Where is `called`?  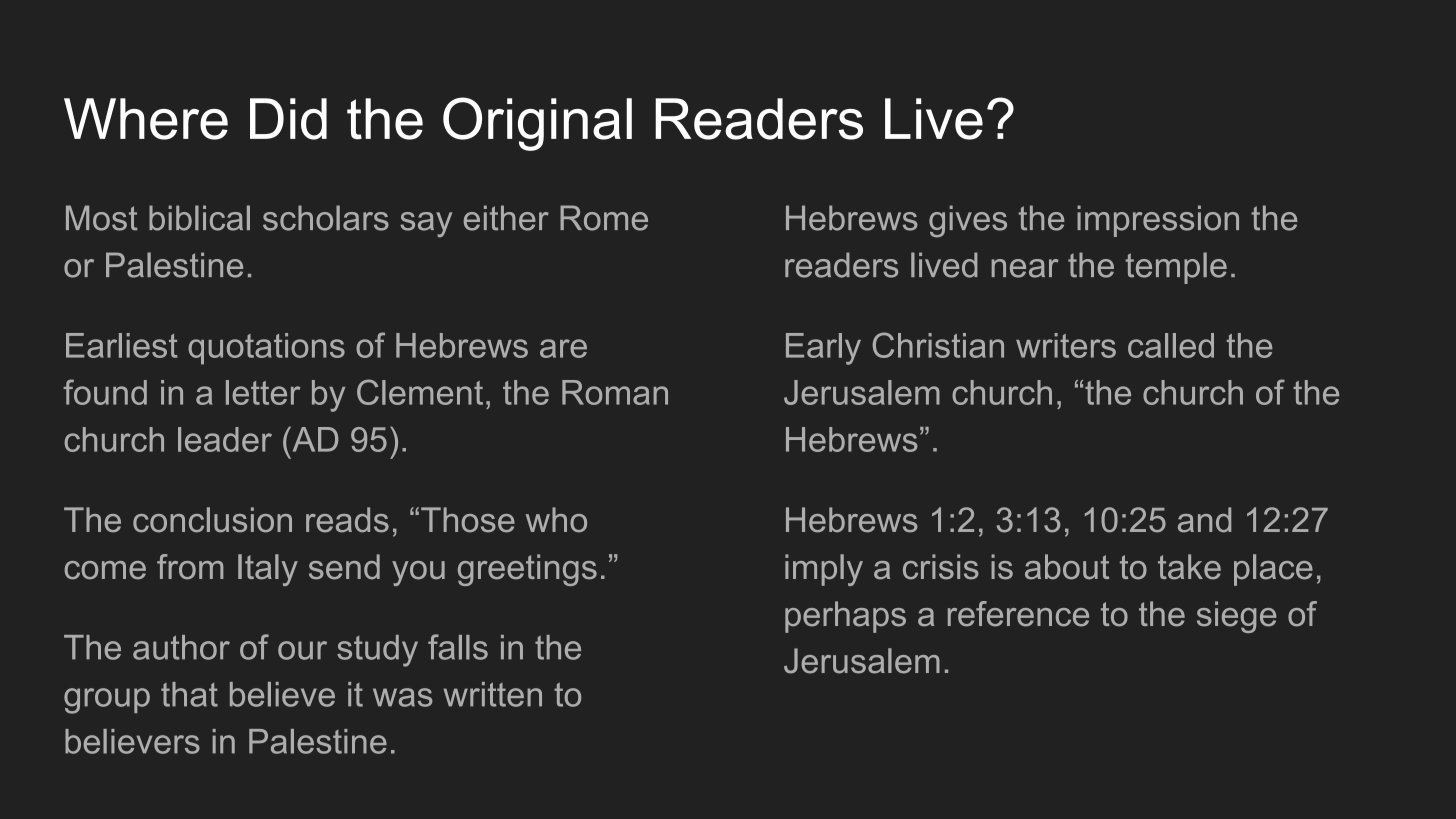 called is located at coordinates (1171, 345).
